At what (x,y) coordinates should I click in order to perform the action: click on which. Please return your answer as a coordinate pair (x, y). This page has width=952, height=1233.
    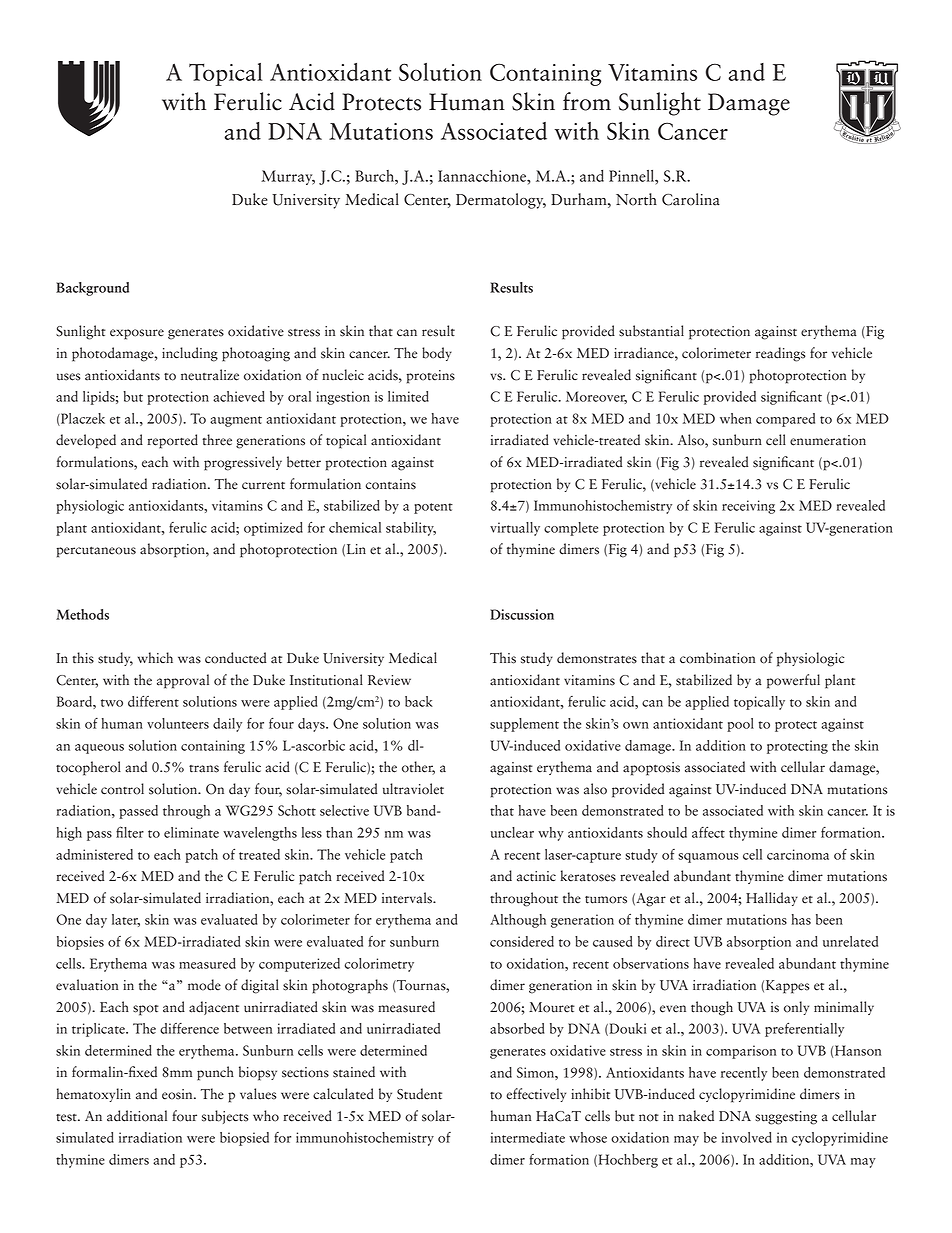
    Looking at the image, I should click on (155, 657).
